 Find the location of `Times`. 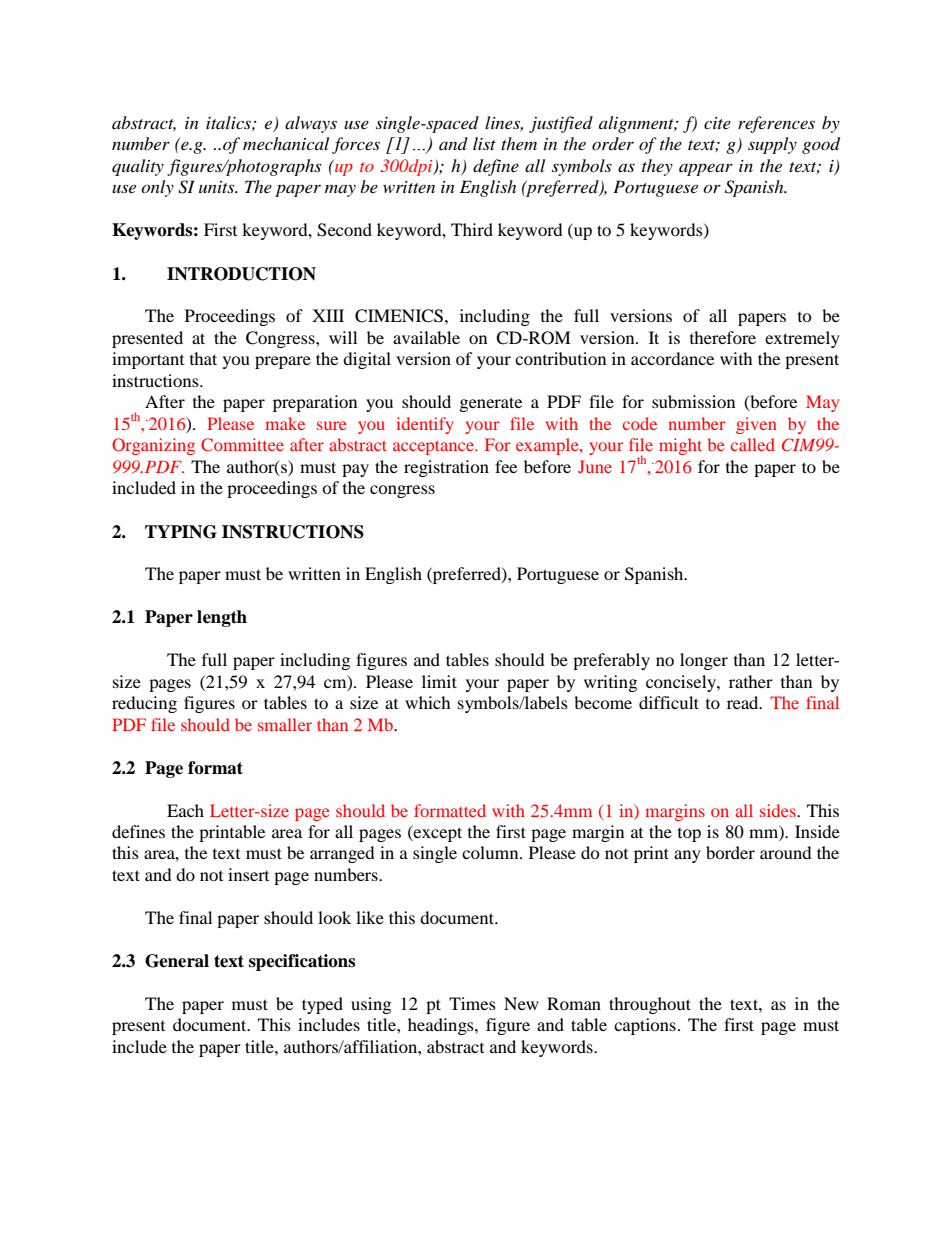

Times is located at coordinates (472, 1003).
